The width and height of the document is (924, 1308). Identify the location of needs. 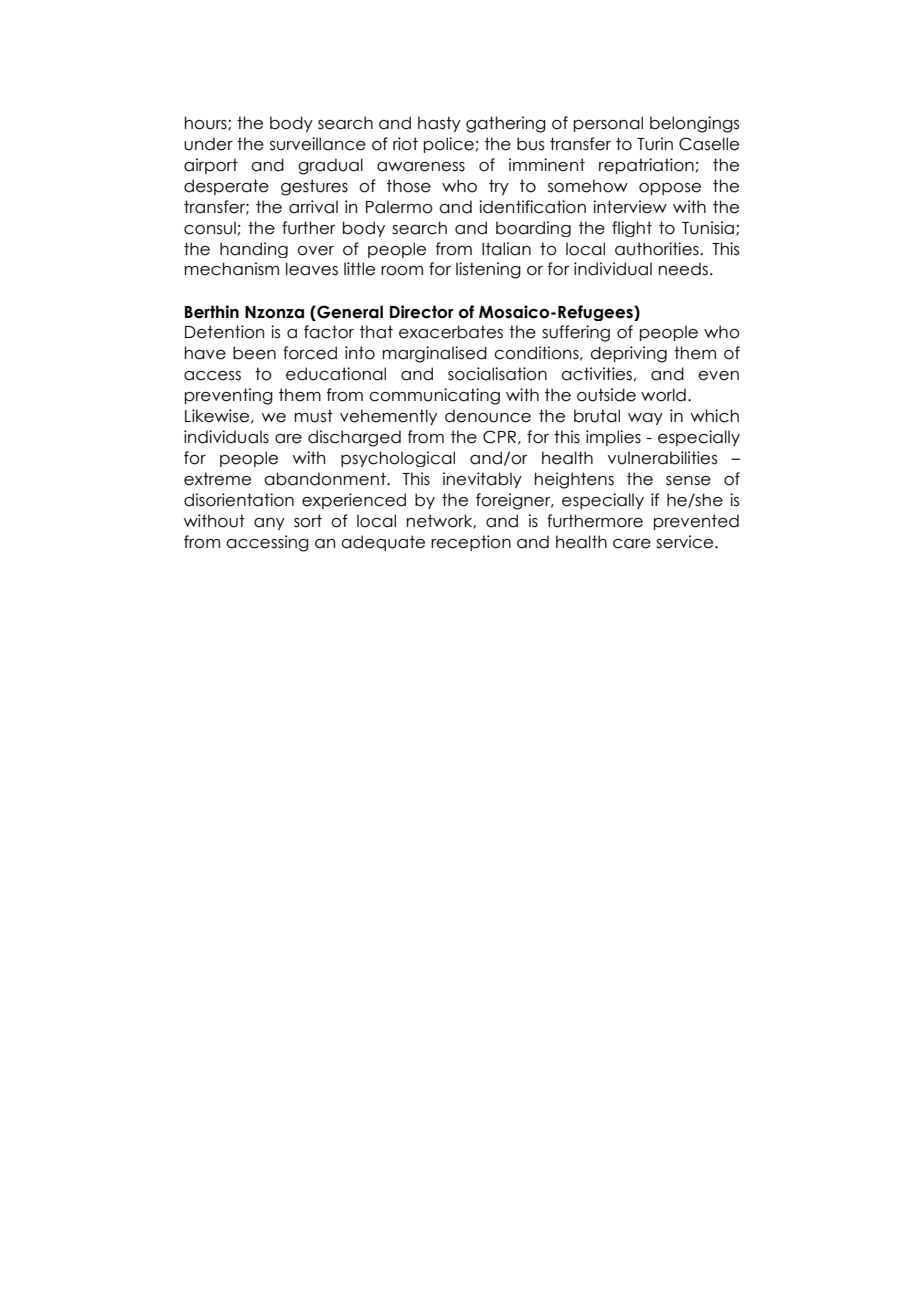
(683, 269).
